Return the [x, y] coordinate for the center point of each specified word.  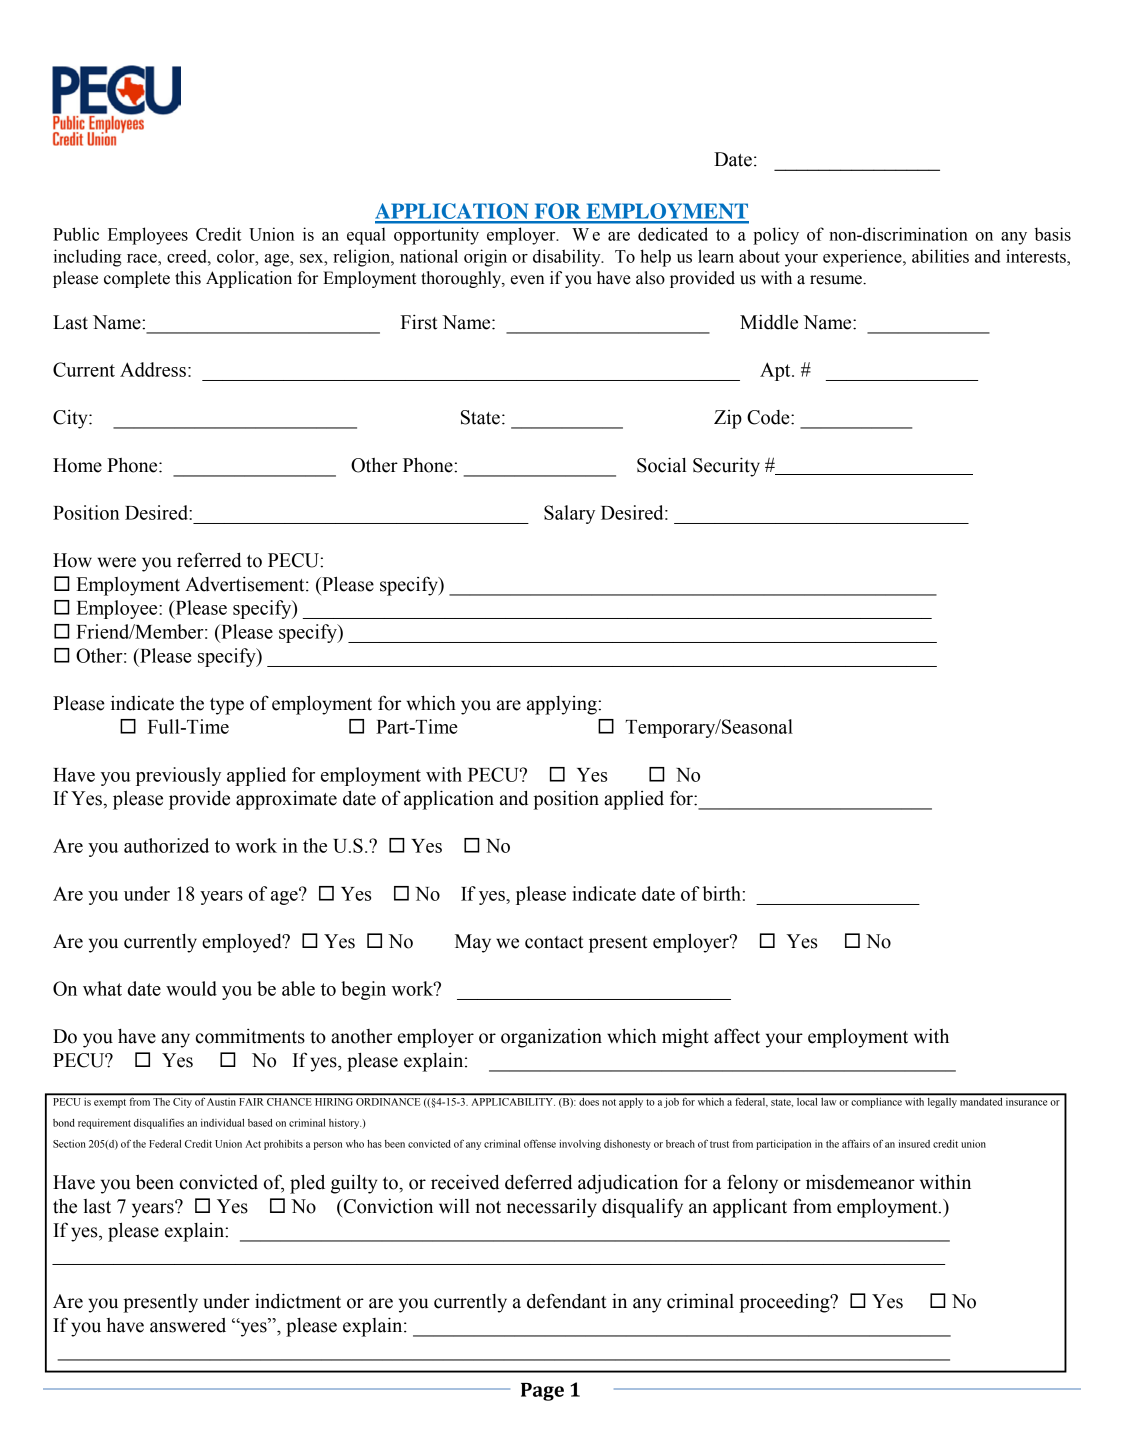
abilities [940, 256]
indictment [298, 1301]
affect [737, 1036]
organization [551, 1038]
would [191, 988]
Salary [569, 514]
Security [726, 467]
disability [568, 258]
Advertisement [246, 584]
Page [542, 1392]
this [188, 278]
